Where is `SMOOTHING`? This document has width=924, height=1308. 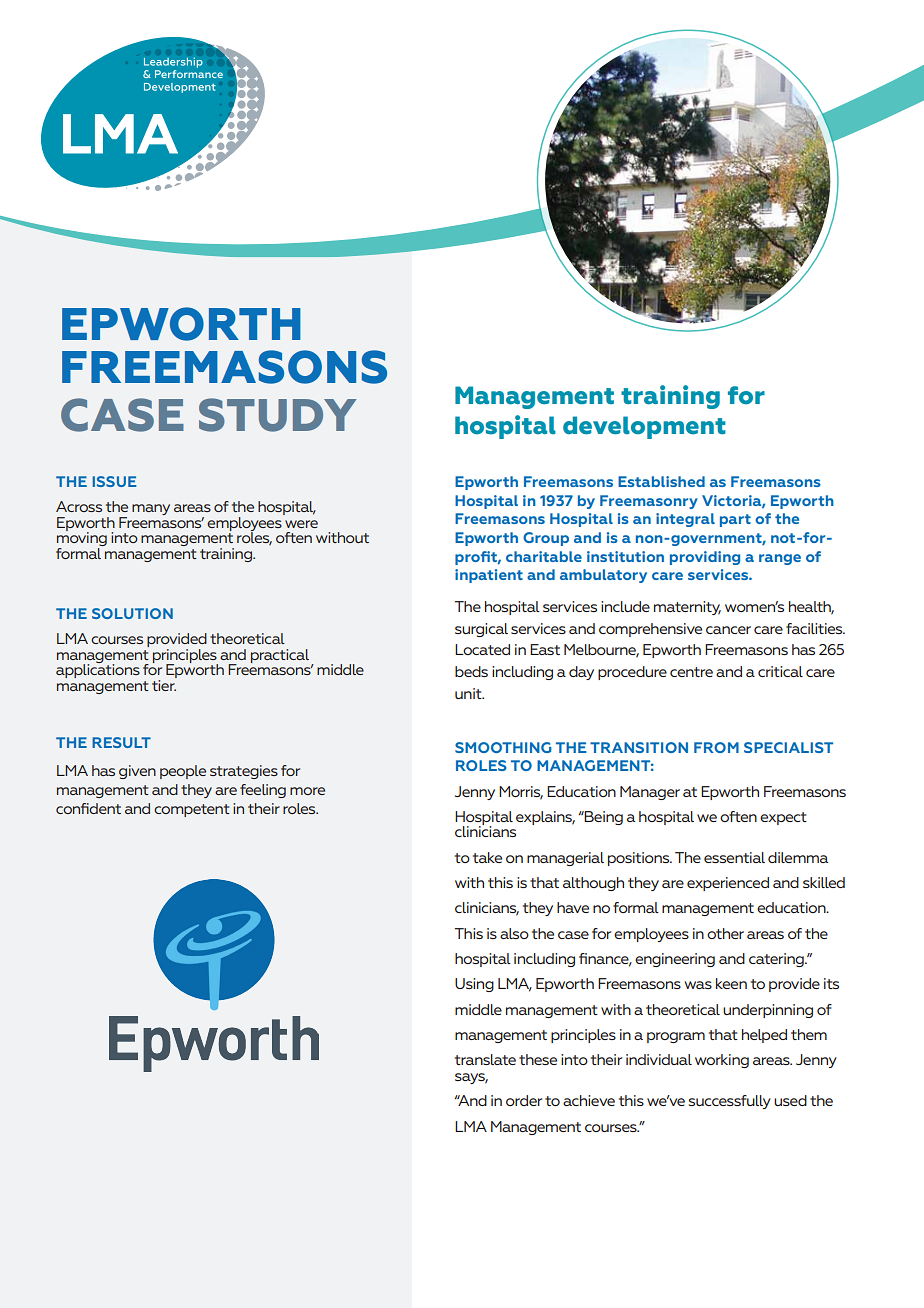
SMOOTHING is located at coordinates (503, 747).
